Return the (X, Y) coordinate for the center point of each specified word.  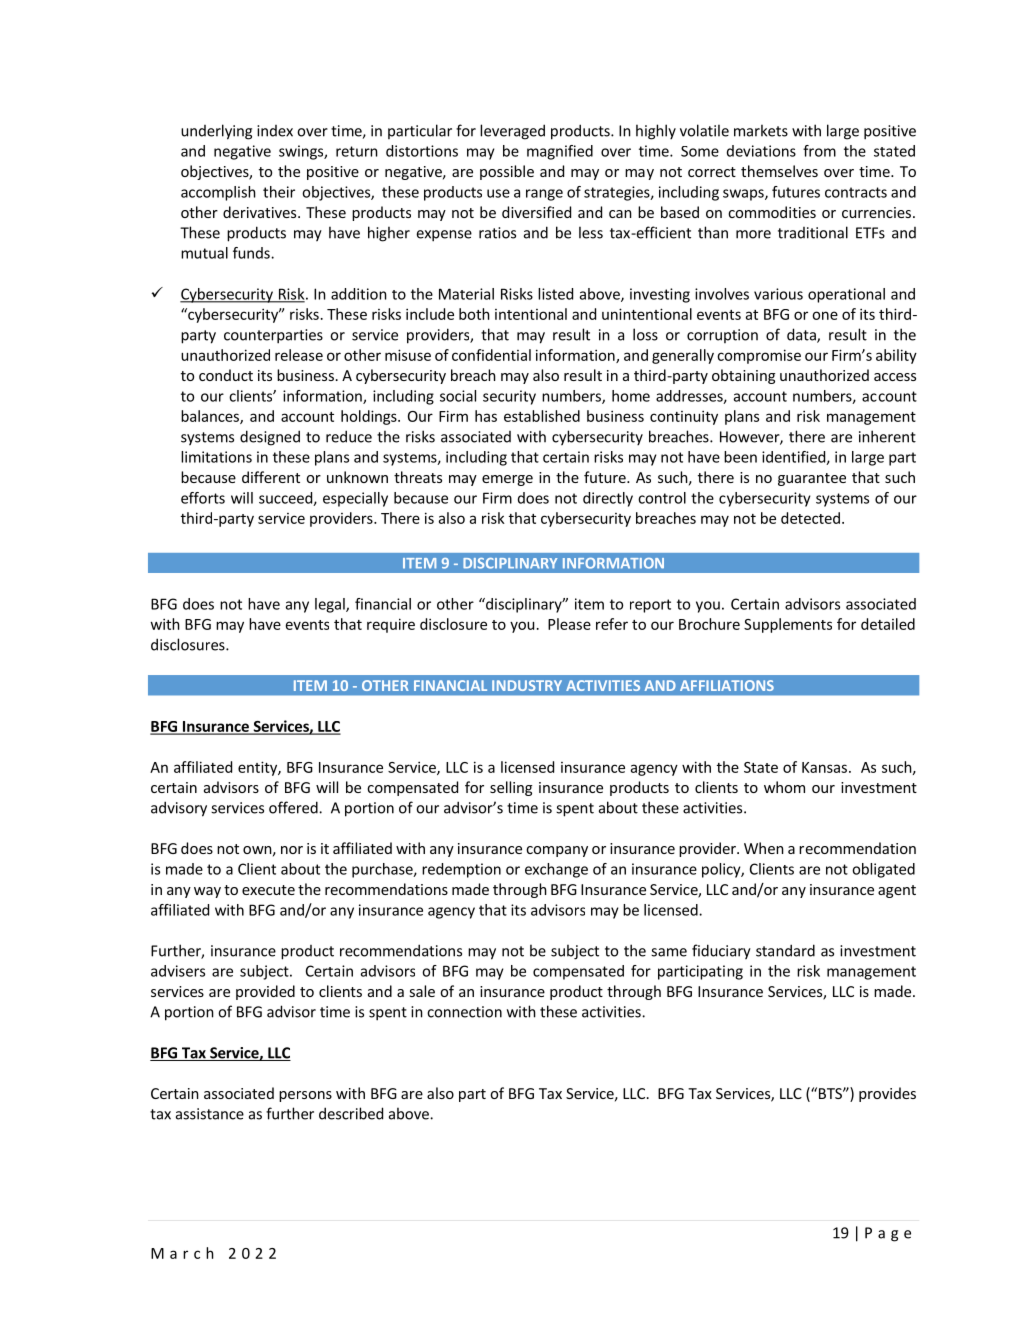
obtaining (743, 376)
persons (305, 1096)
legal (331, 605)
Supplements (788, 625)
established (542, 416)
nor (292, 850)
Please (569, 624)
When (764, 848)
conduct (226, 375)
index (275, 131)
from (819, 151)
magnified (560, 152)
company (557, 851)
